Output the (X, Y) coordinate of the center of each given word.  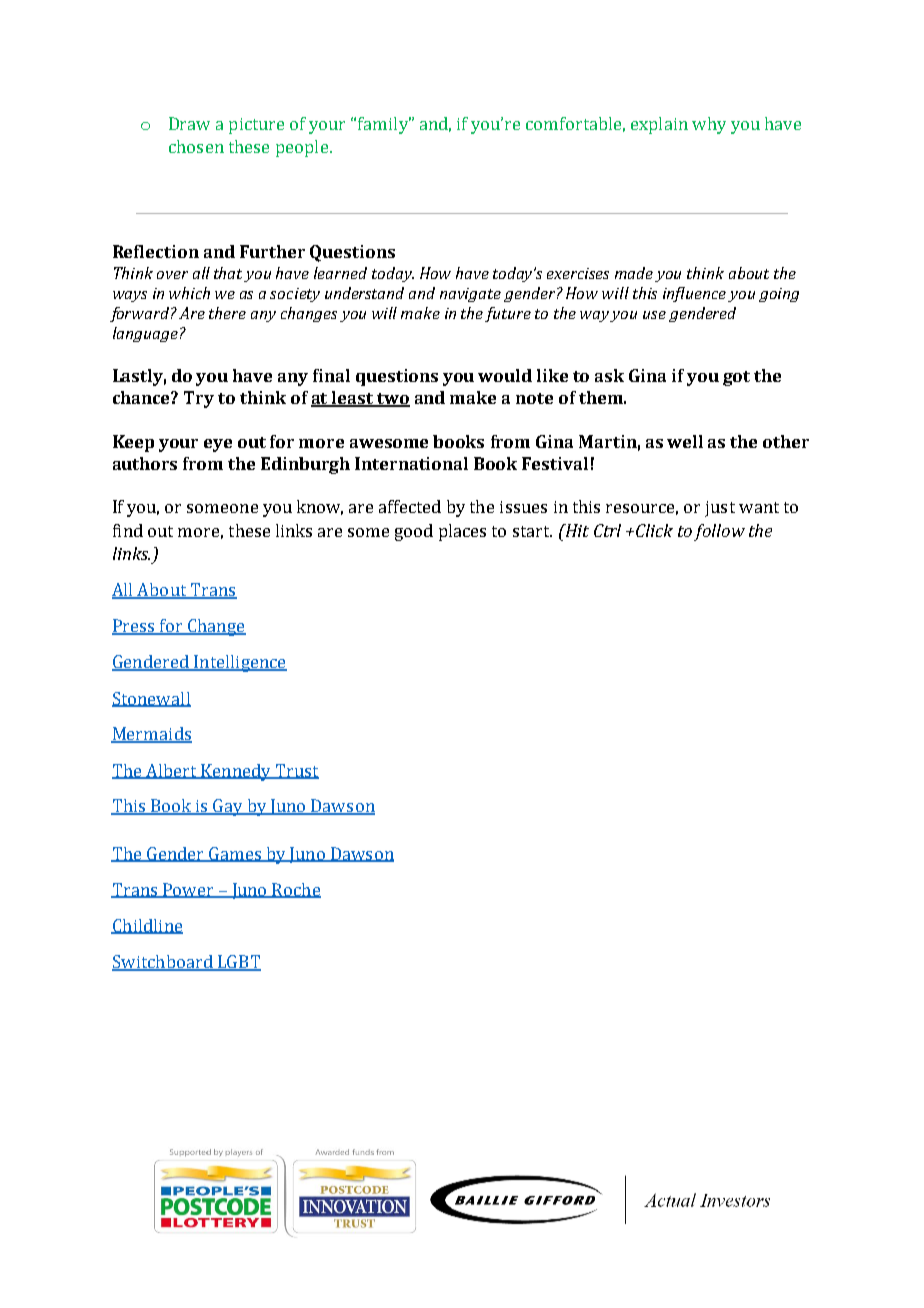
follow (719, 532)
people (302, 148)
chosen (196, 146)
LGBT (238, 962)
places (462, 532)
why (709, 125)
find (128, 530)
